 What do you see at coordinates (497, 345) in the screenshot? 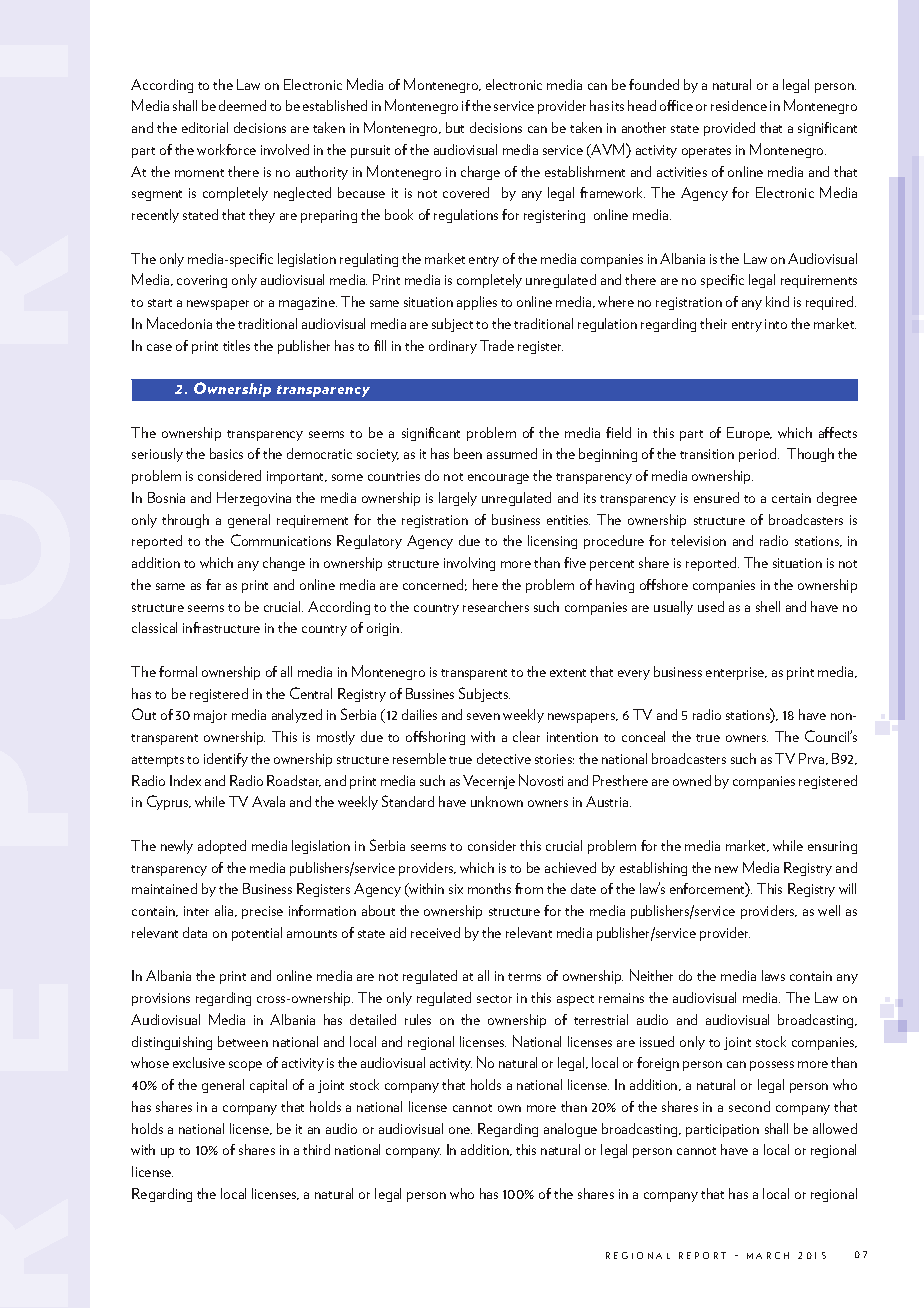
I see `Trade` at bounding box center [497, 345].
